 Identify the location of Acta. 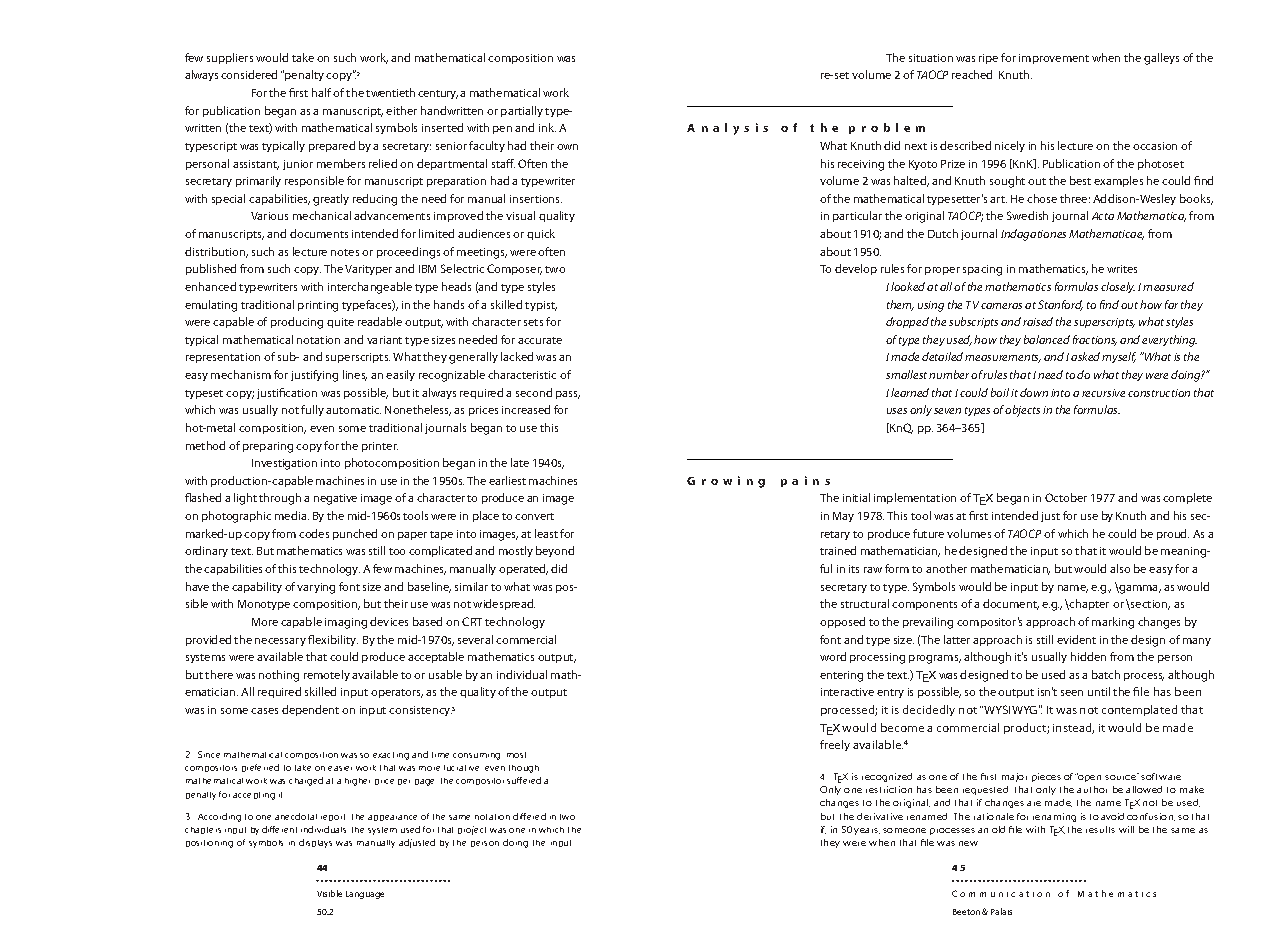
(1103, 216).
